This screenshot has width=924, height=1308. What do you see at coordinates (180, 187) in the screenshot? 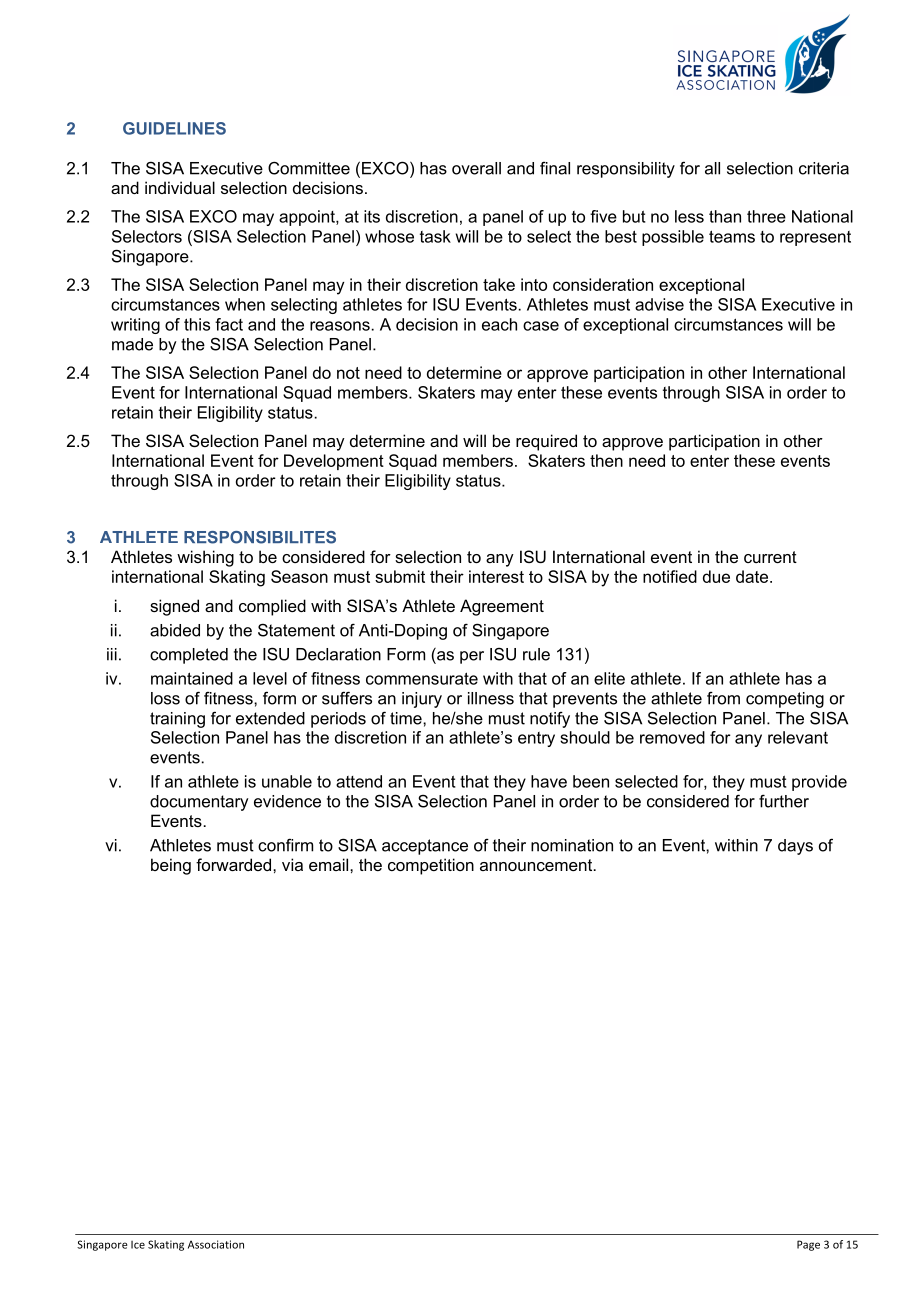
I see `individual` at bounding box center [180, 187].
